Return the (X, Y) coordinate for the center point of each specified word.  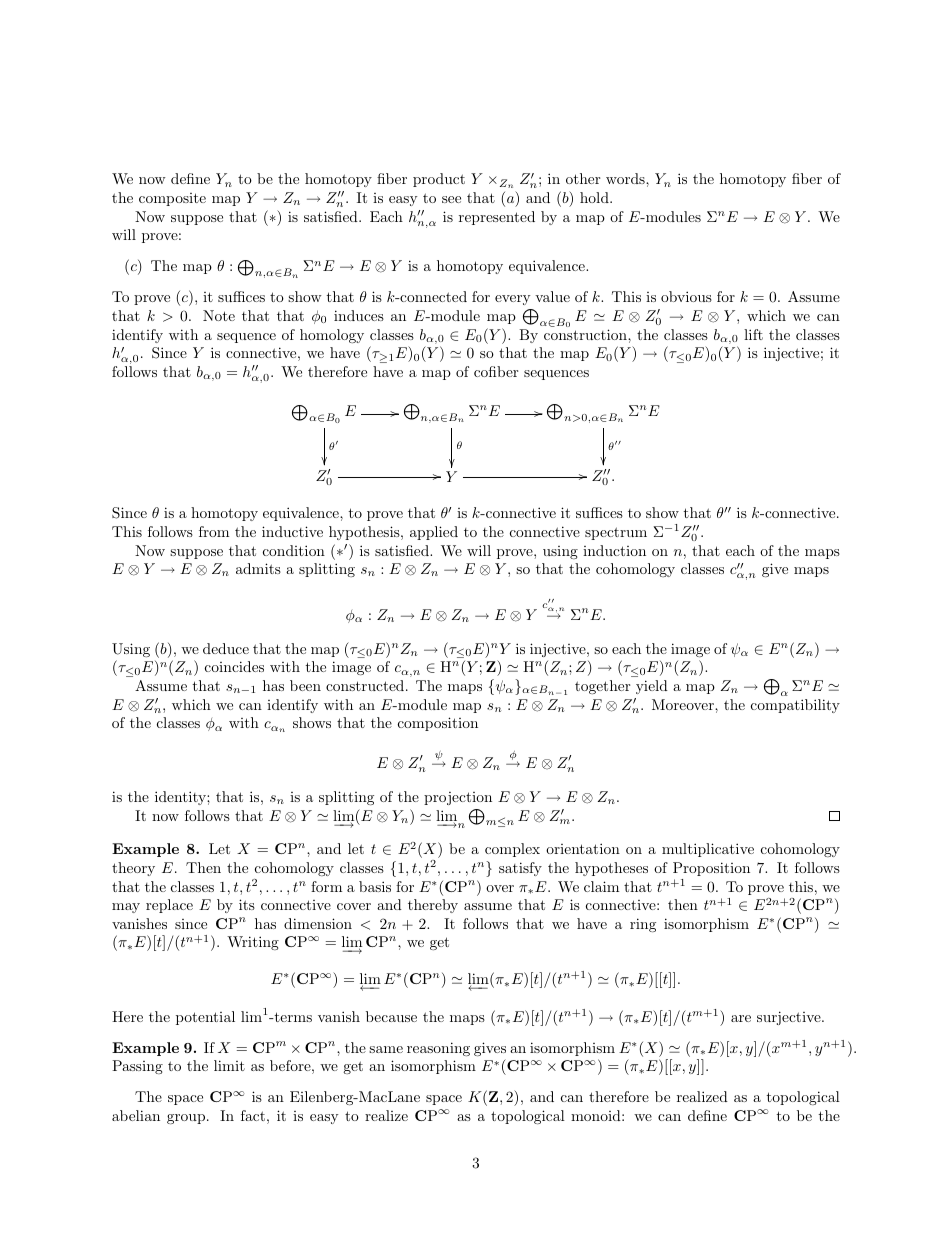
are (741, 1018)
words (626, 178)
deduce (226, 648)
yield (652, 687)
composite (172, 199)
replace (169, 906)
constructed (365, 685)
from (214, 531)
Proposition (711, 869)
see (451, 199)
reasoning (438, 1049)
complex (512, 850)
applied (434, 533)
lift (753, 334)
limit (229, 1065)
